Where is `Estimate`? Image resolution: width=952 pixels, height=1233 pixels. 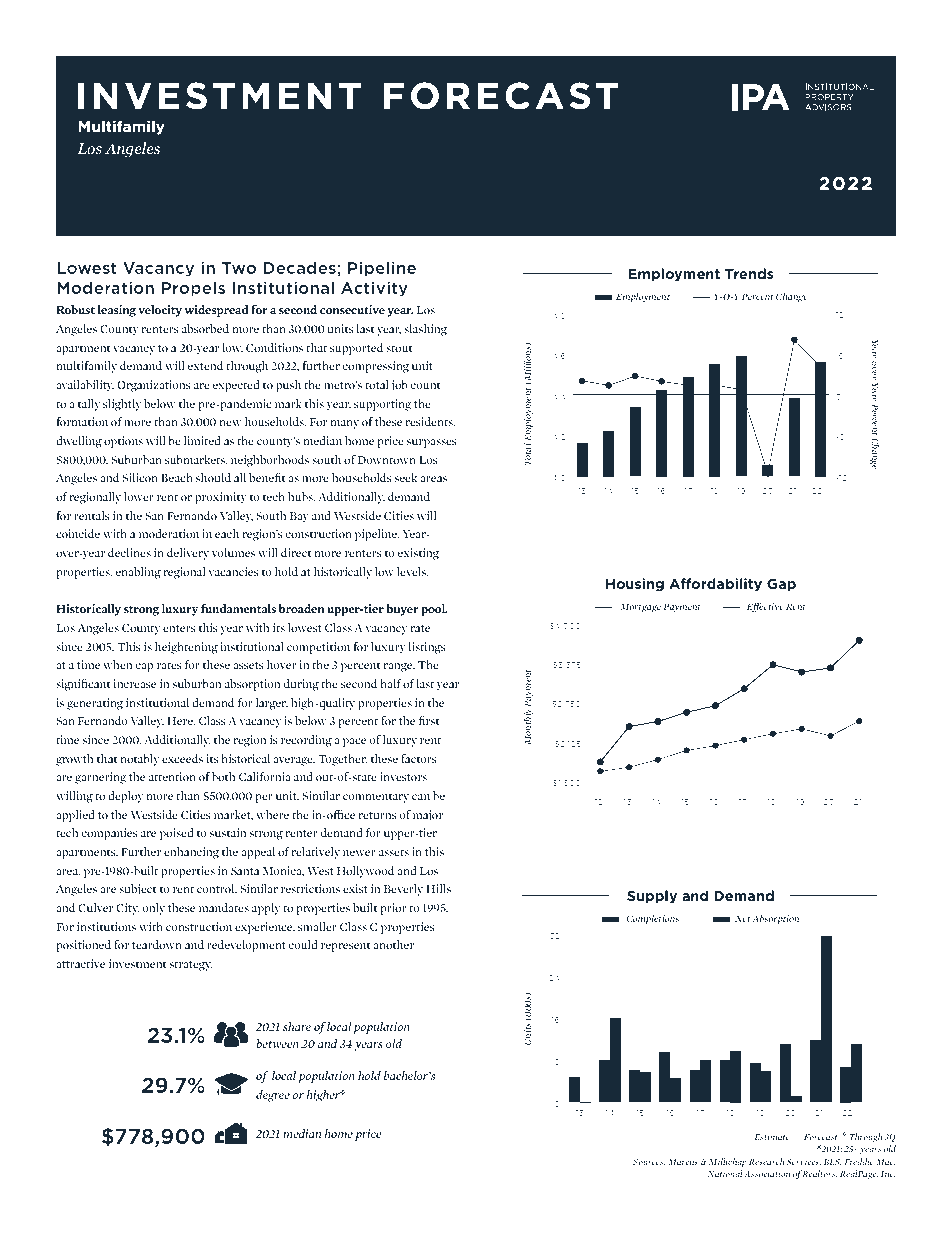
Estimate is located at coordinates (772, 1136).
